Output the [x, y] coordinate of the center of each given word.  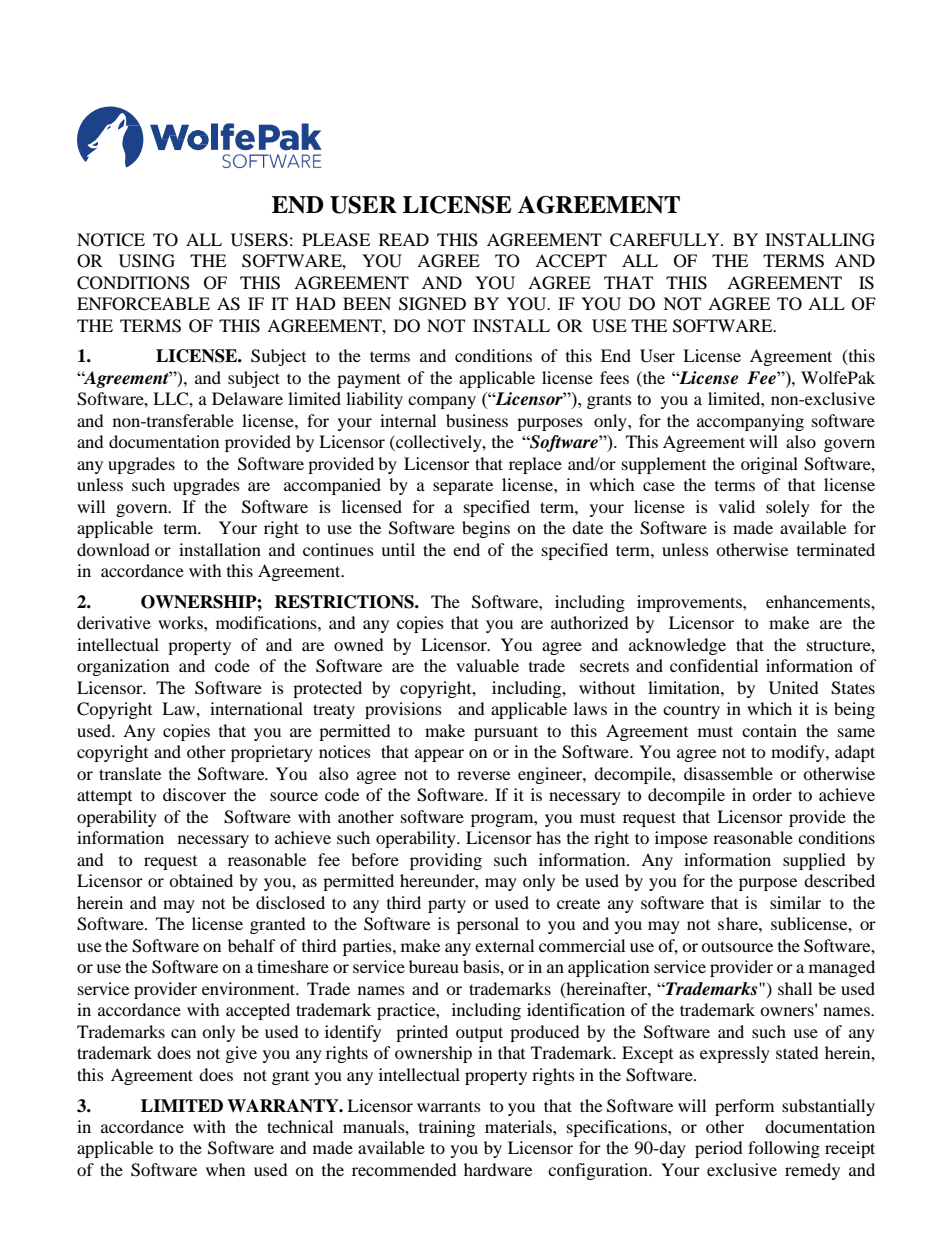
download [113, 549]
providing [446, 861]
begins [486, 529]
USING [147, 261]
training [447, 1128]
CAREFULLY [666, 240]
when [225, 1169]
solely [788, 508]
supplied [814, 861]
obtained [201, 880]
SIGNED [432, 304]
